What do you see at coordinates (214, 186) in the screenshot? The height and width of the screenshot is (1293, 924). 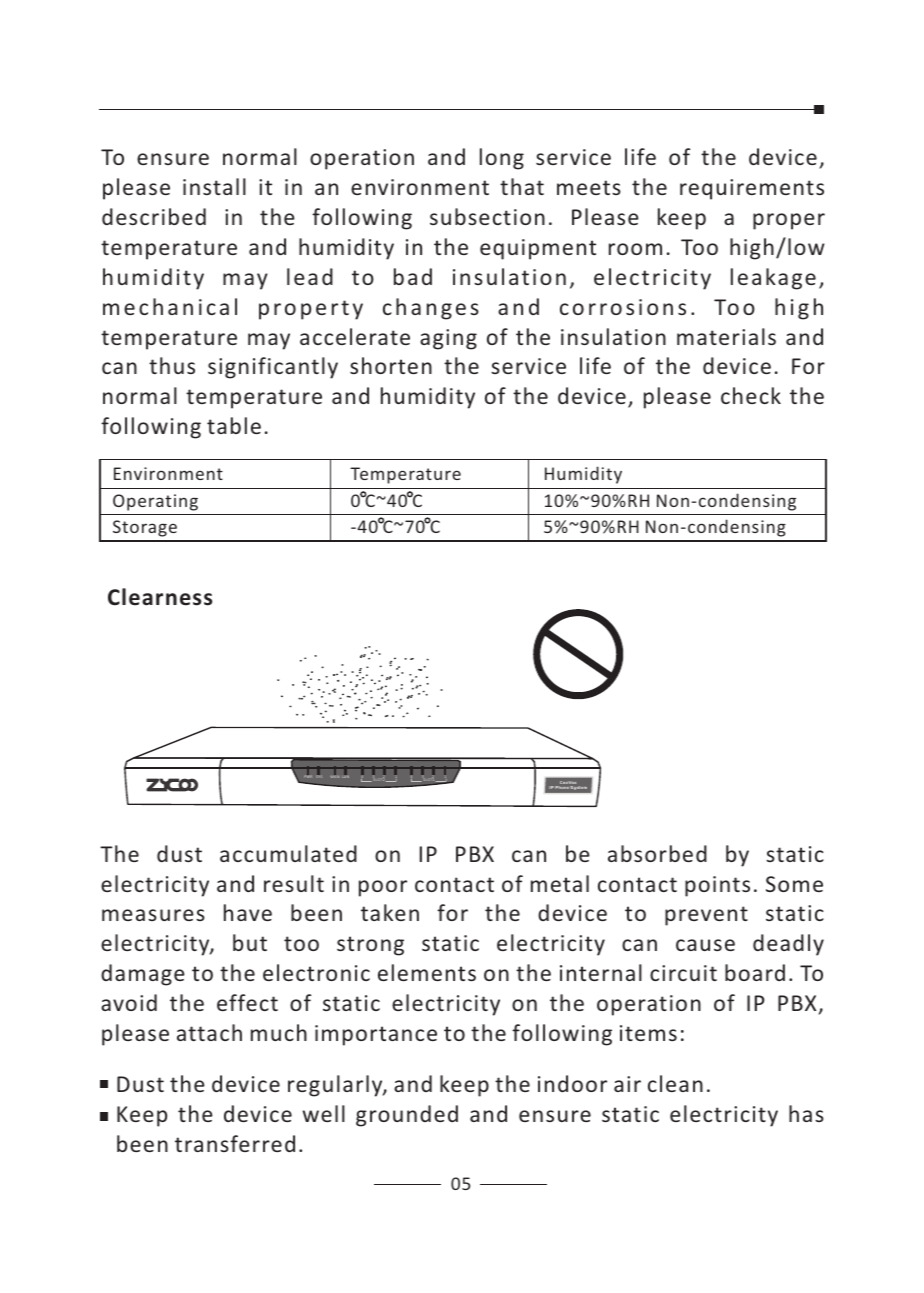 I see `install` at bounding box center [214, 186].
